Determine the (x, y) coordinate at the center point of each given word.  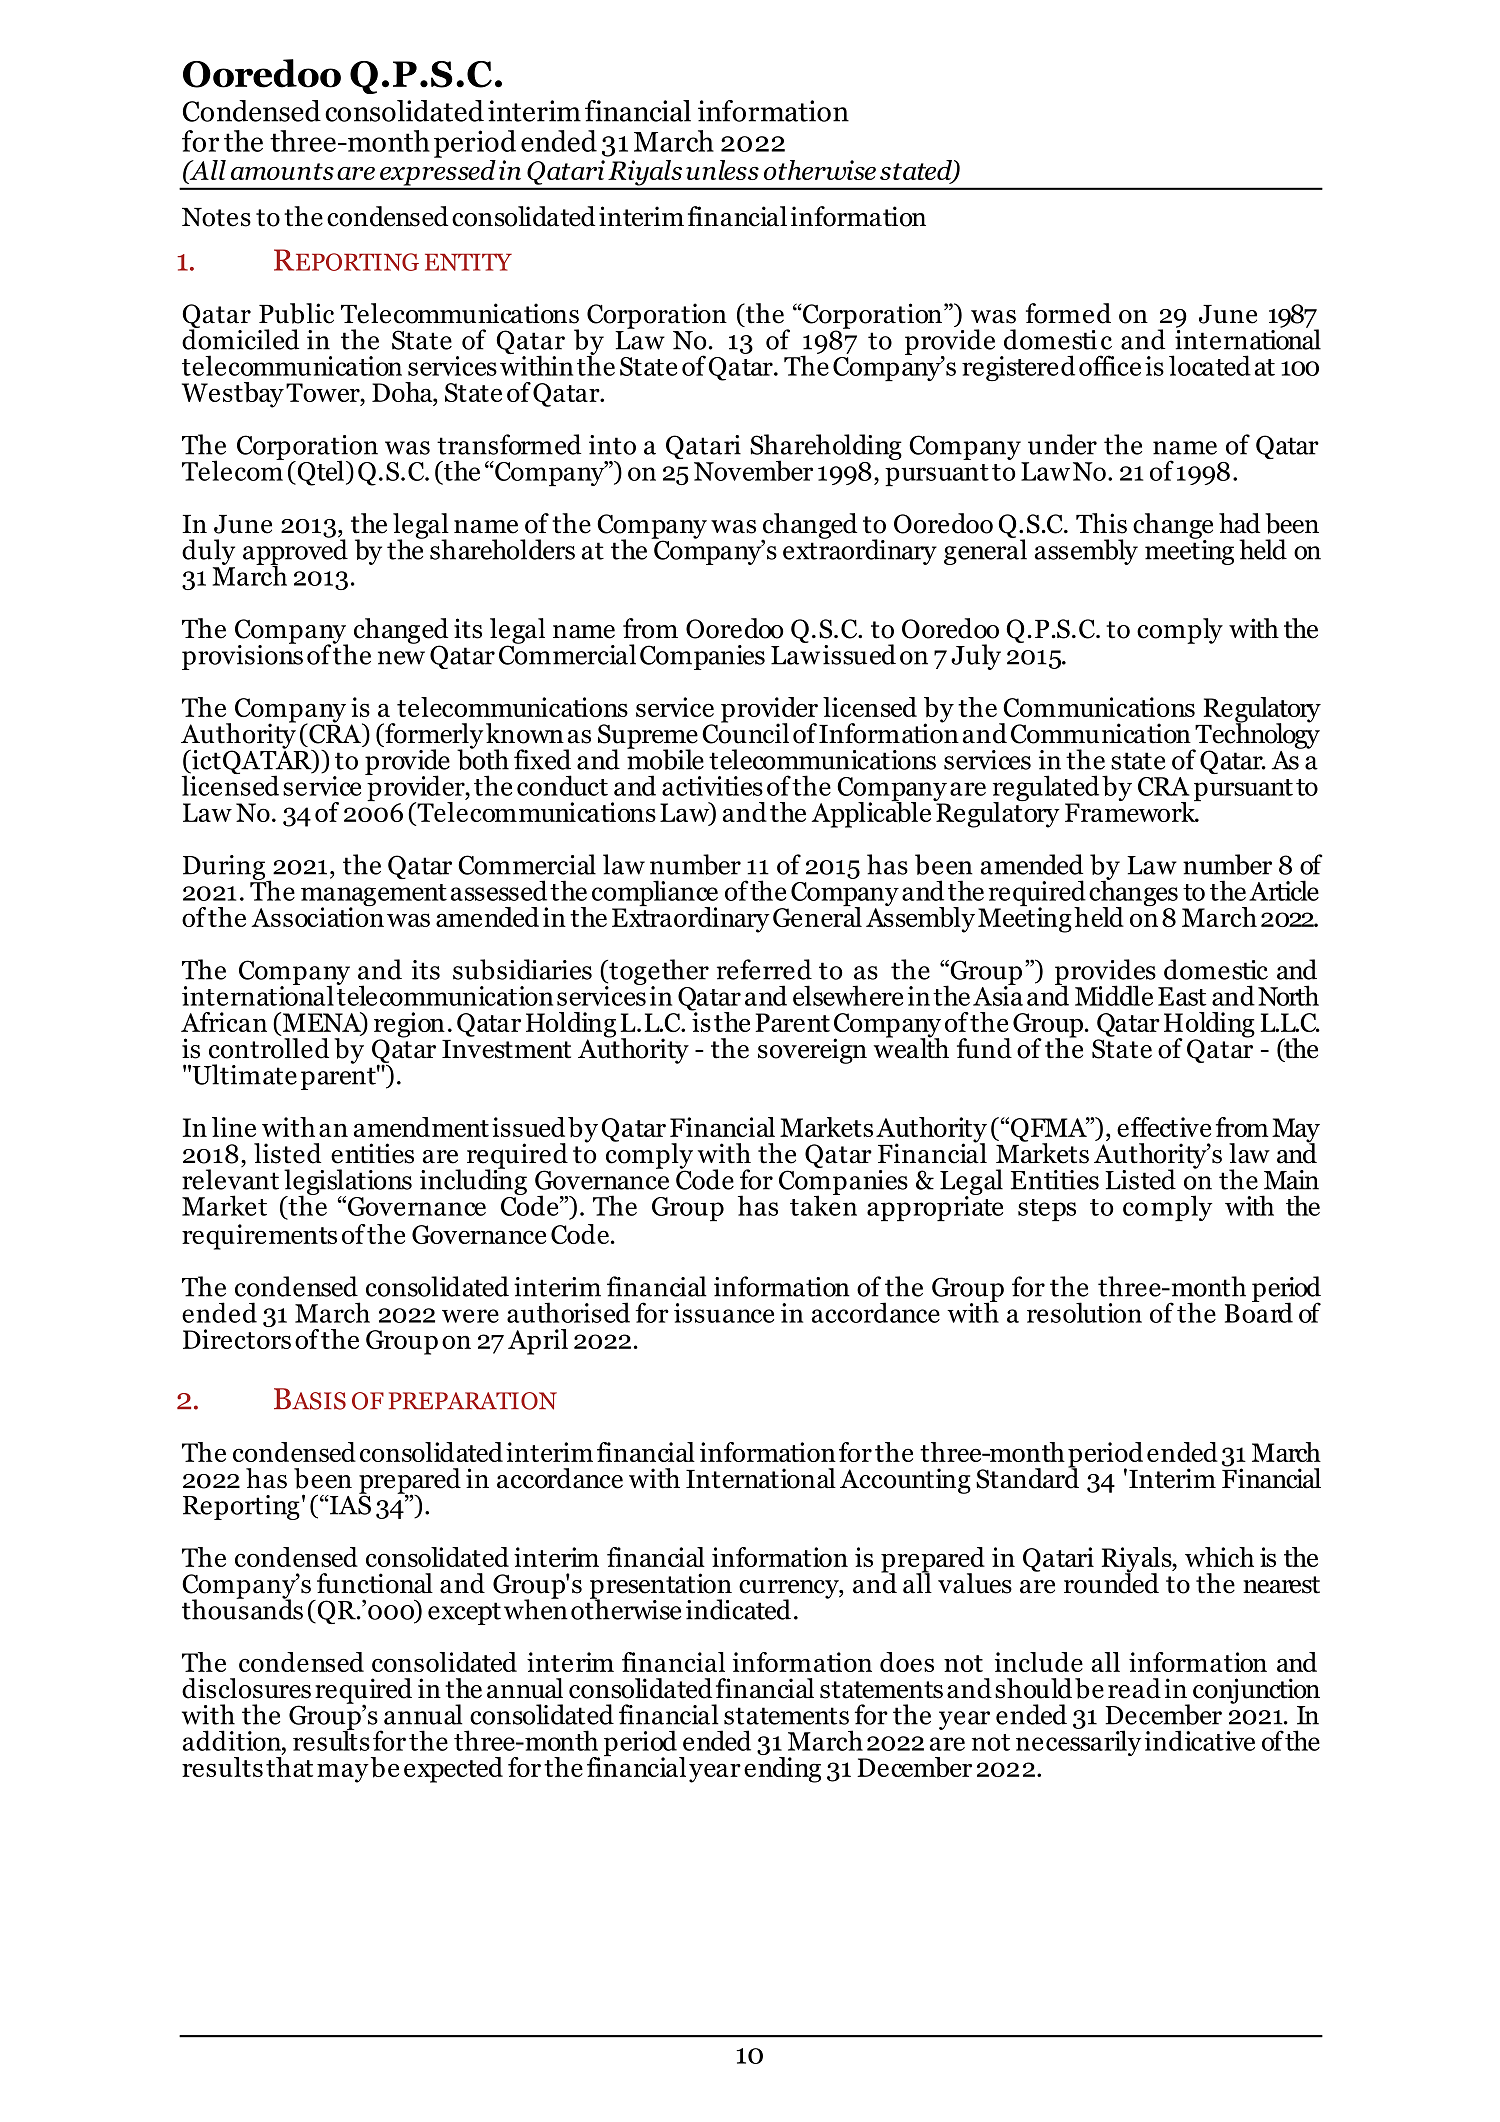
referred (764, 969)
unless (722, 170)
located (1210, 365)
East (1182, 996)
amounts (282, 171)
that (289, 1765)
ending (782, 1768)
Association (317, 916)
